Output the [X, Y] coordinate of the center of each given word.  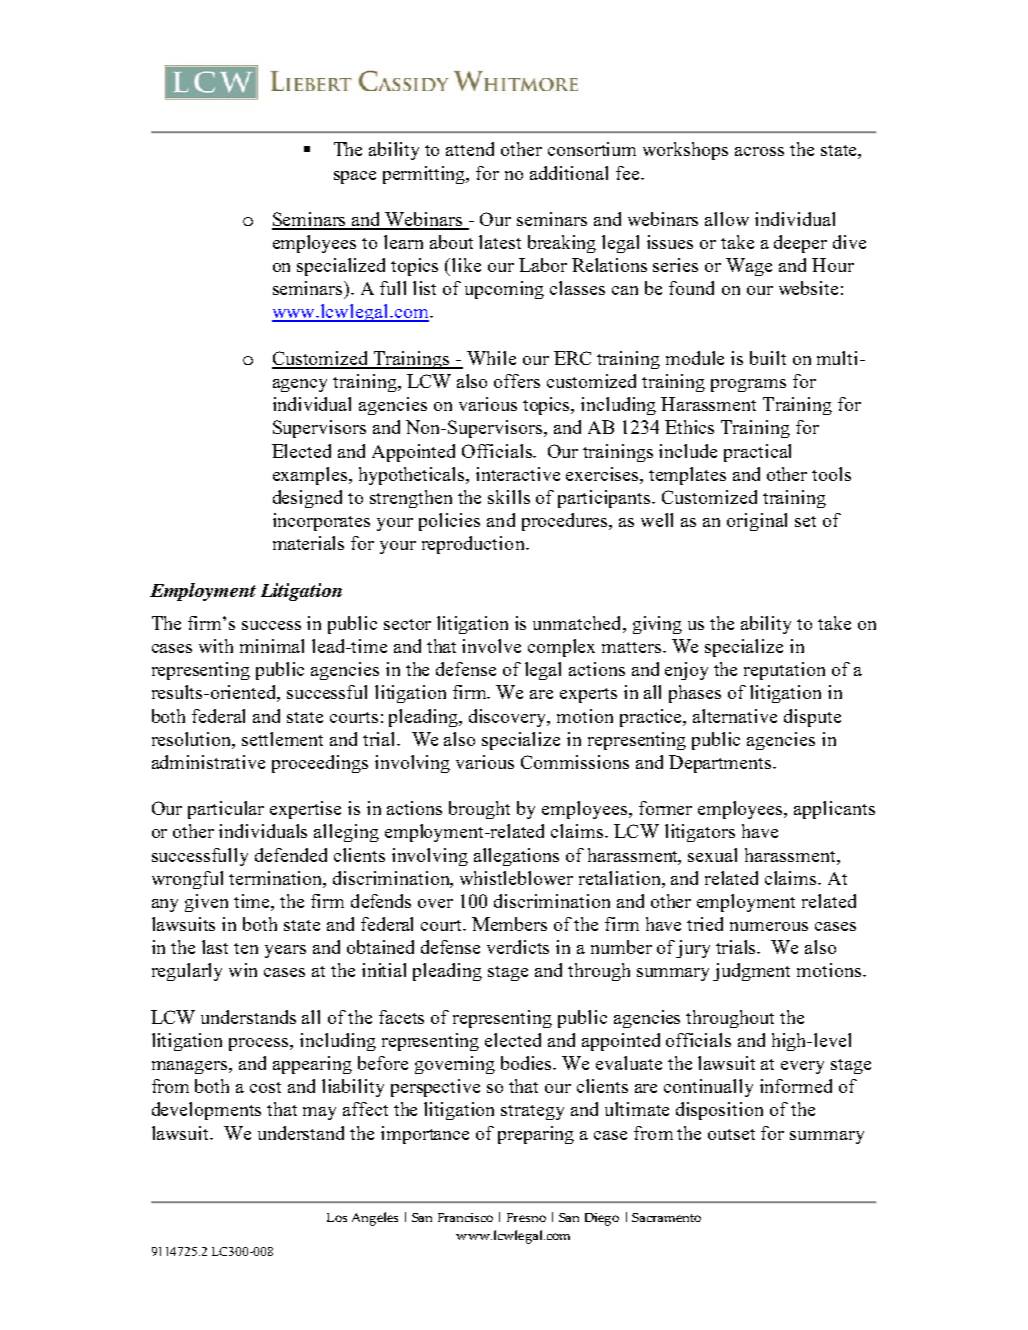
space [355, 177]
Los [337, 1217]
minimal [272, 646]
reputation [784, 671]
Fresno [526, 1217]
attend [470, 149]
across [759, 151]
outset [731, 1134]
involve [491, 646]
